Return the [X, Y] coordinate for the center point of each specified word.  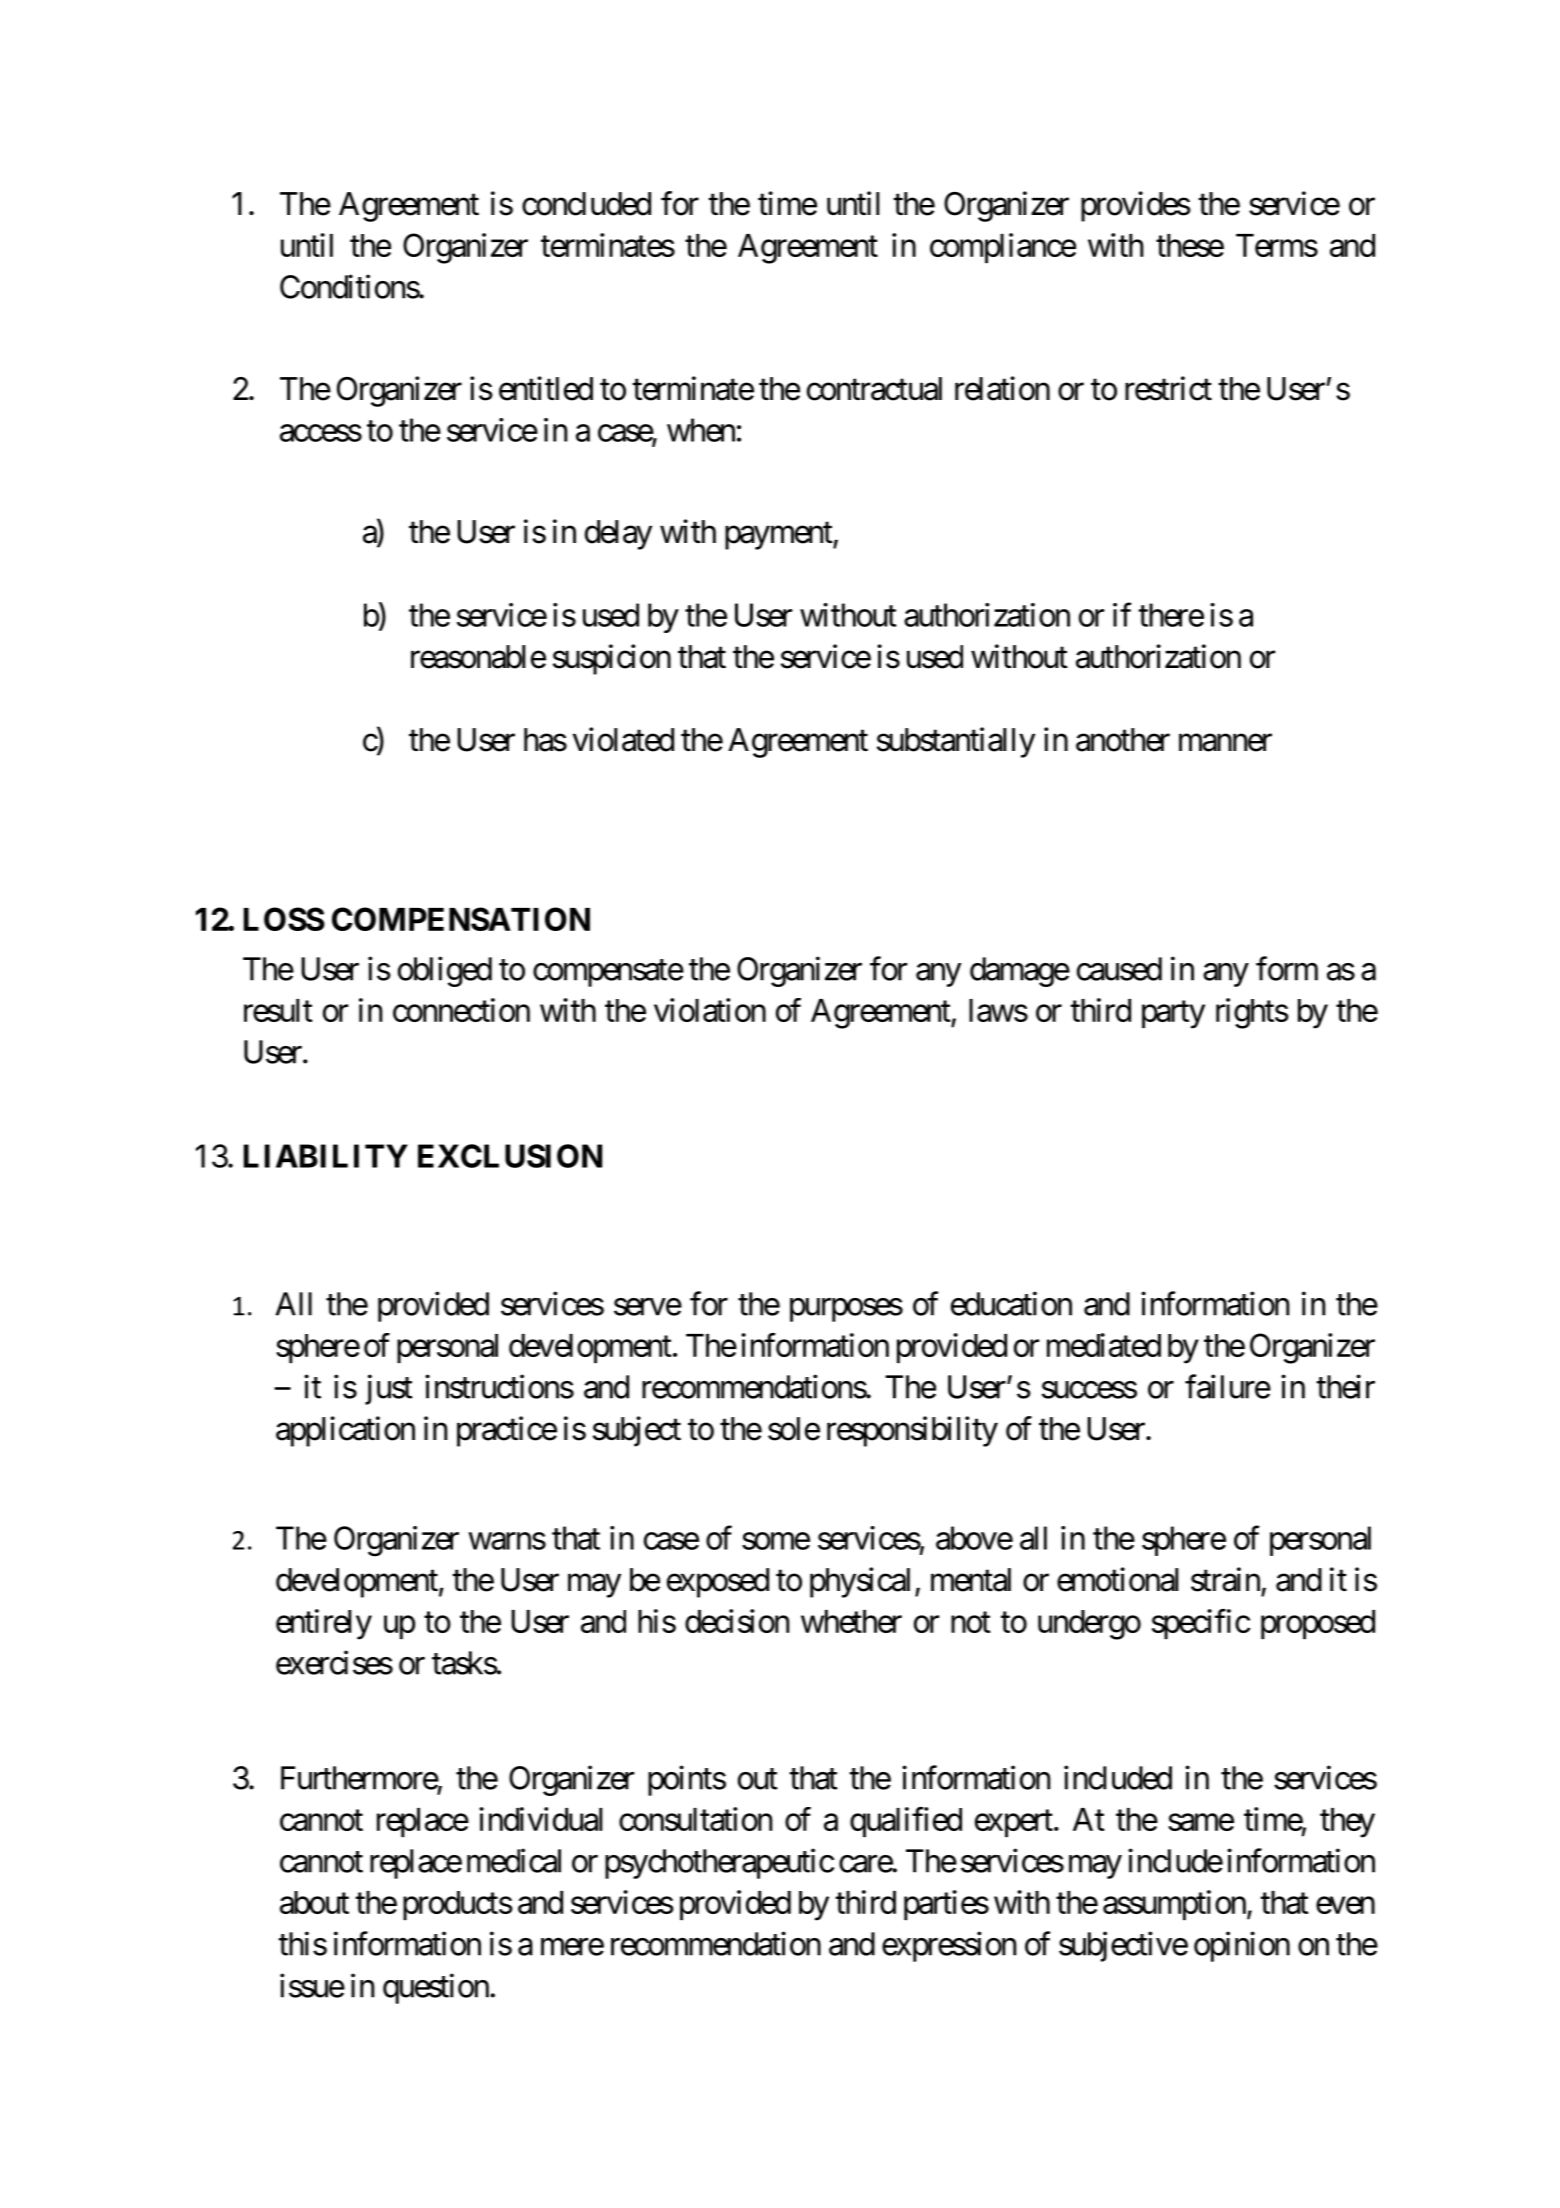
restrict [1168, 388]
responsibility [912, 1431]
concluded [586, 204]
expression [949, 1946]
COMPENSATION [461, 919]
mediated [1104, 1345]
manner [1225, 743]
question [436, 1988]
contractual [874, 389]
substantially [956, 742]
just [389, 1389]
